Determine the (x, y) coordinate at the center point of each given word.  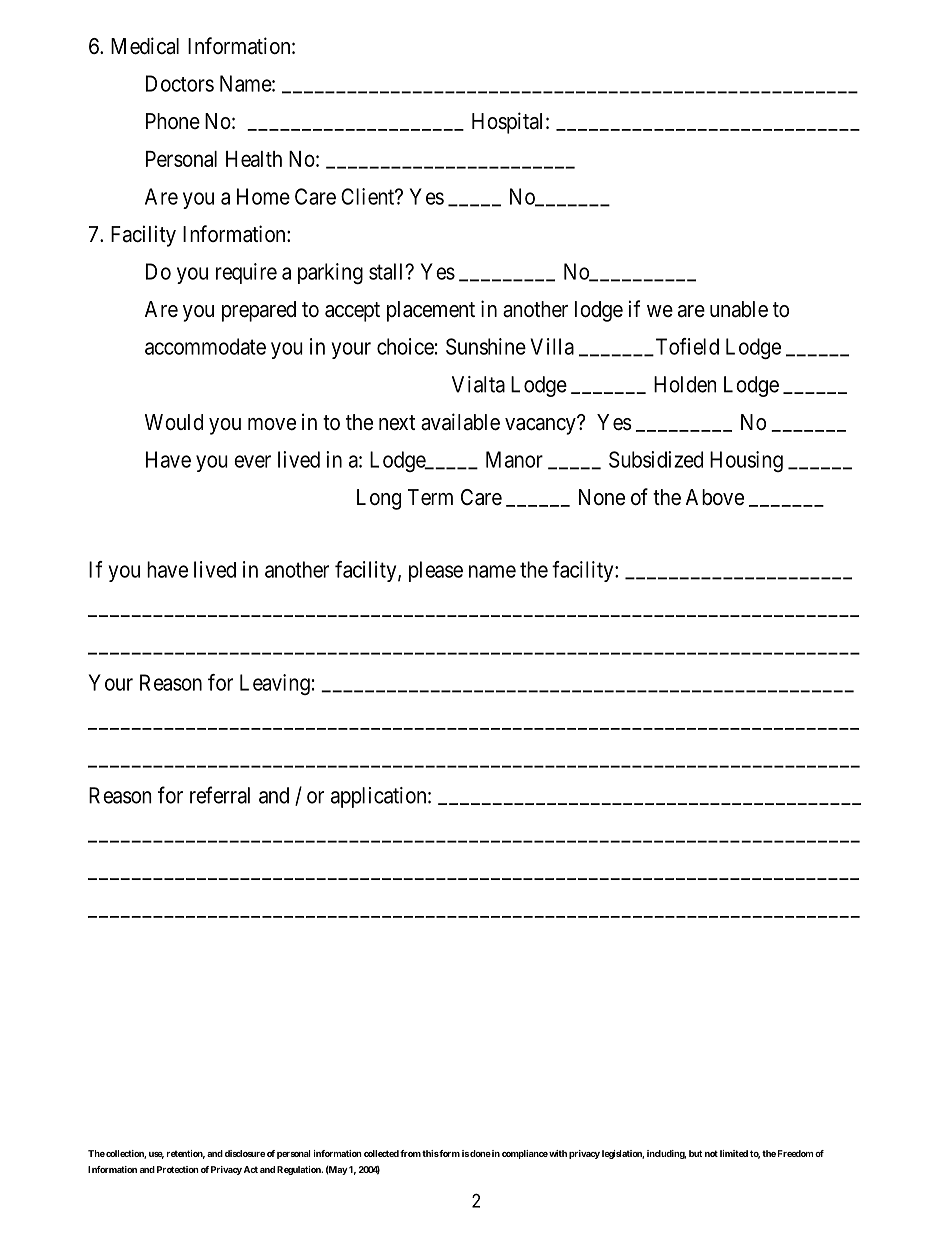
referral (220, 795)
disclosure (245, 1153)
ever (252, 461)
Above (715, 497)
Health (254, 159)
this (430, 1153)
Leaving (275, 684)
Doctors (180, 83)
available (460, 422)
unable (739, 309)
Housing (746, 461)
